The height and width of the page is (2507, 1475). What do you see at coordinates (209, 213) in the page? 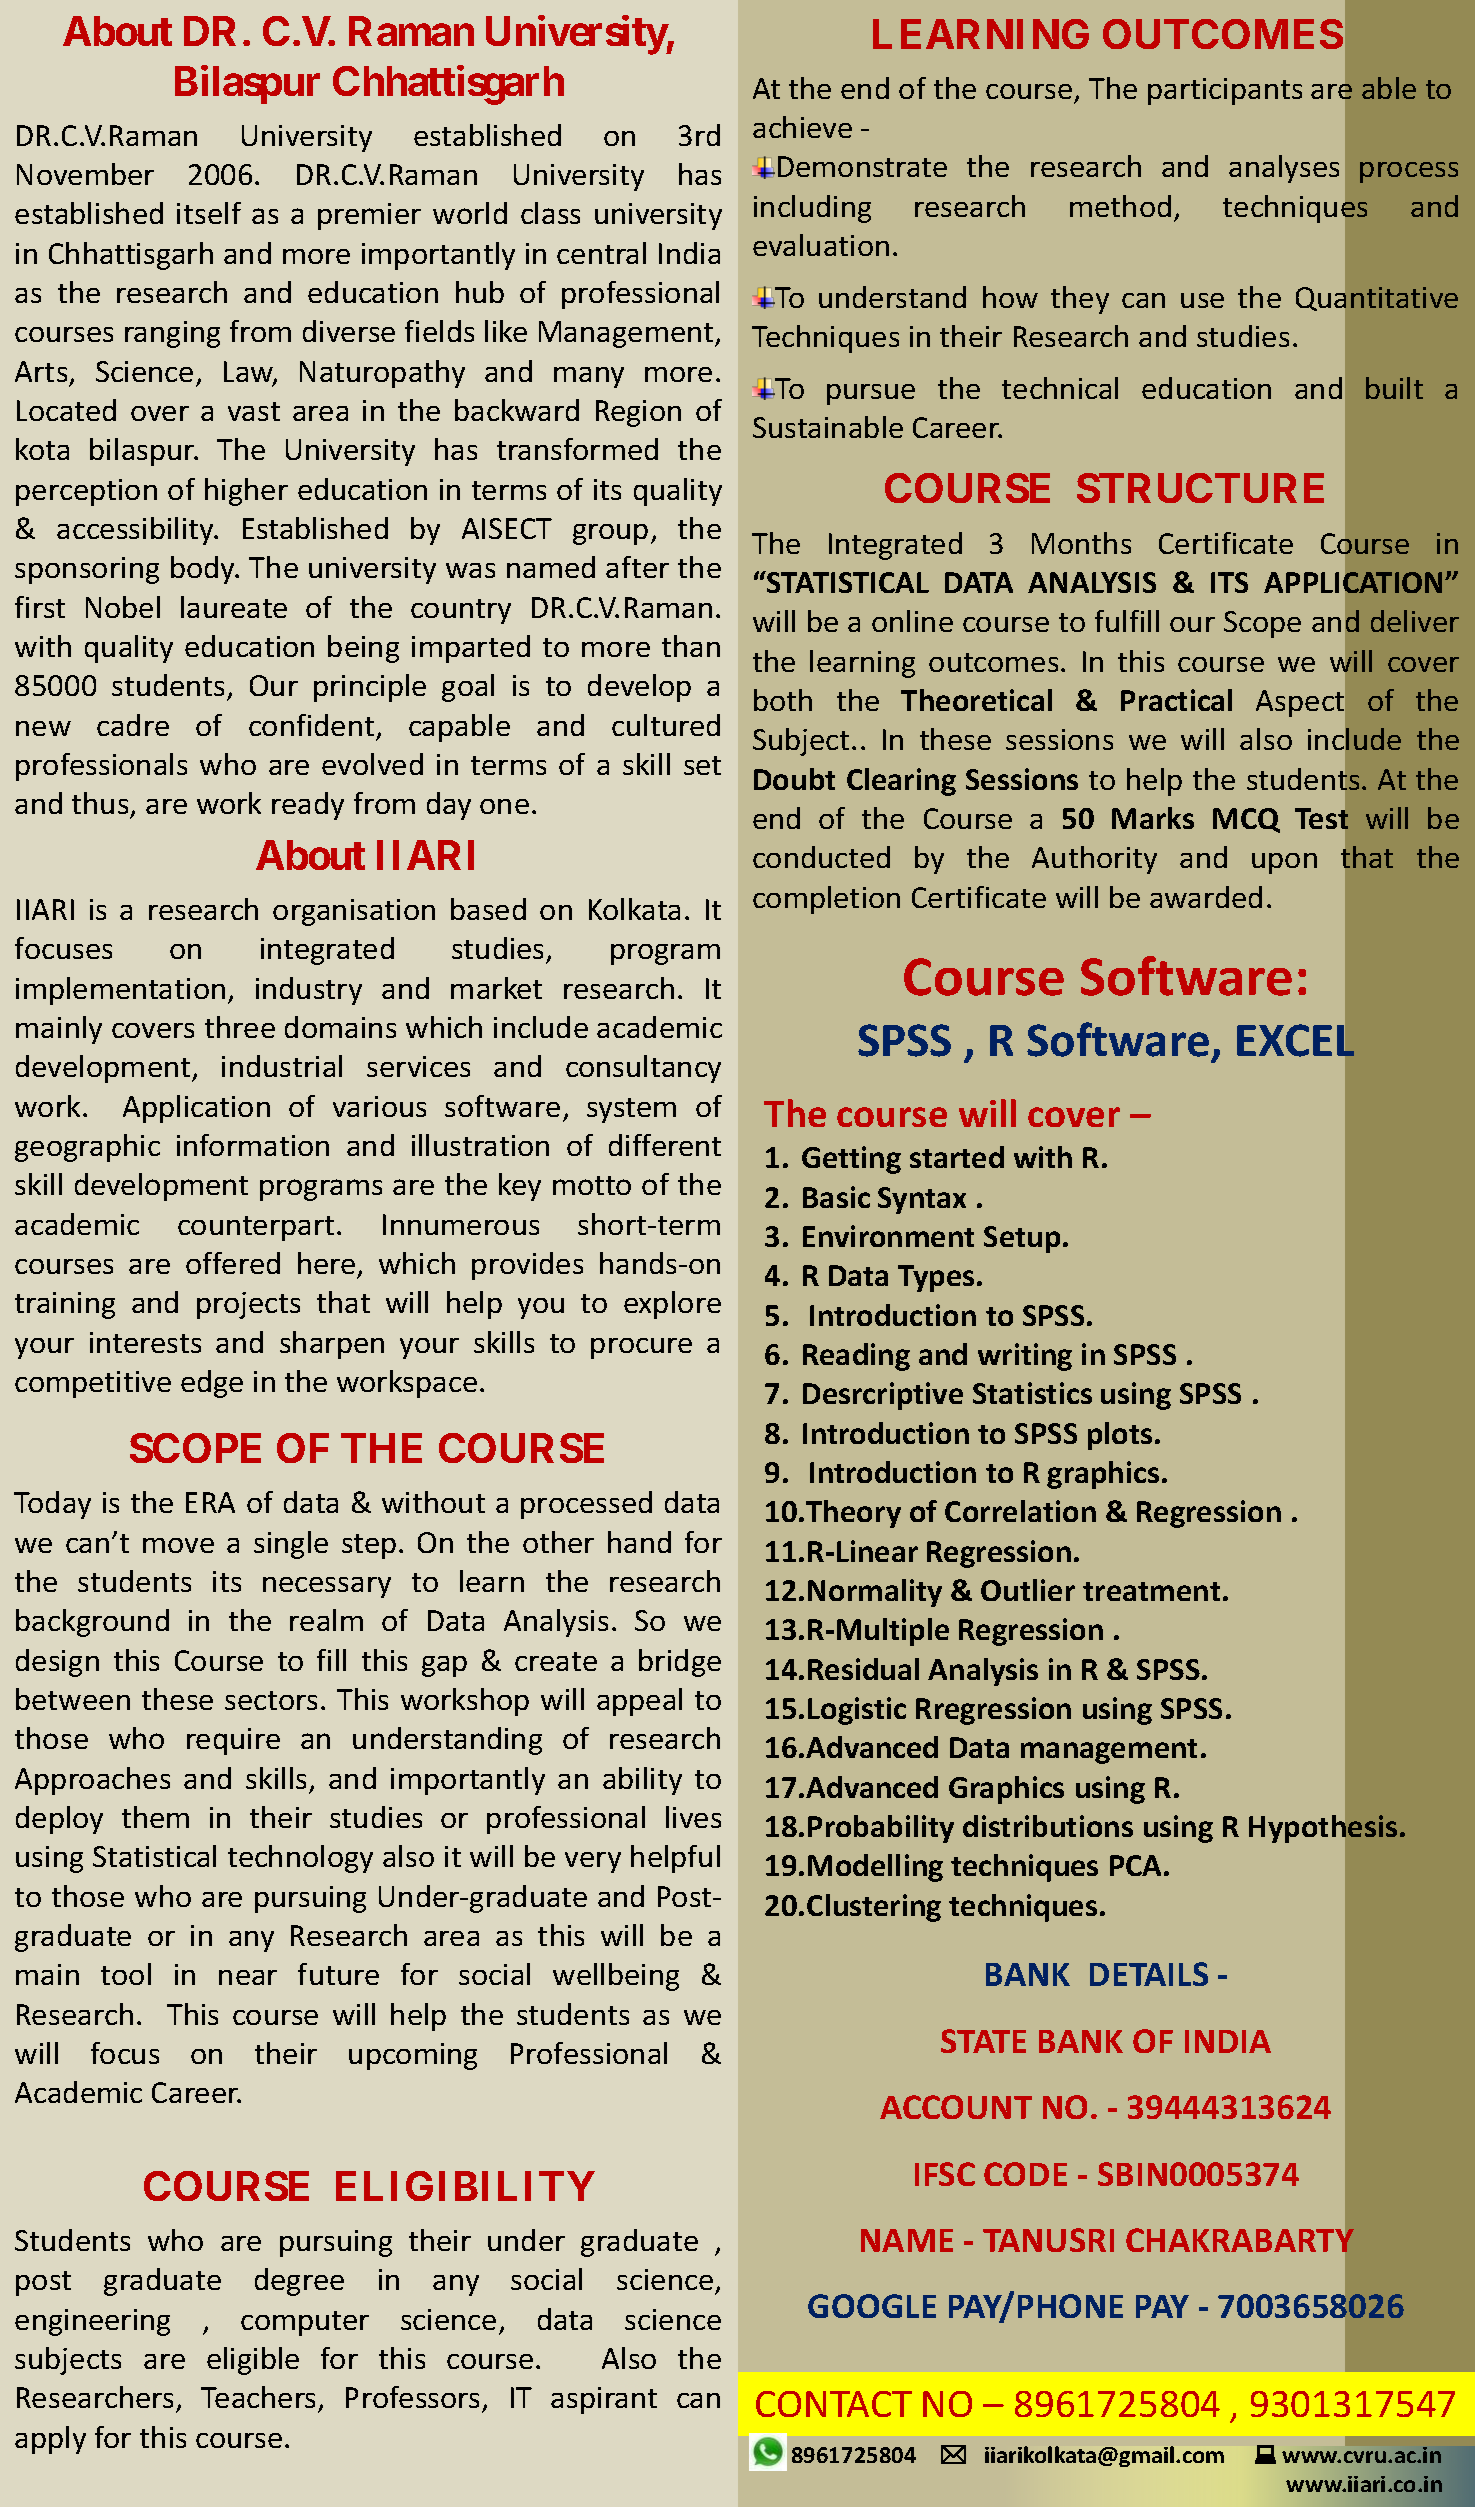
I see `itself` at bounding box center [209, 213].
